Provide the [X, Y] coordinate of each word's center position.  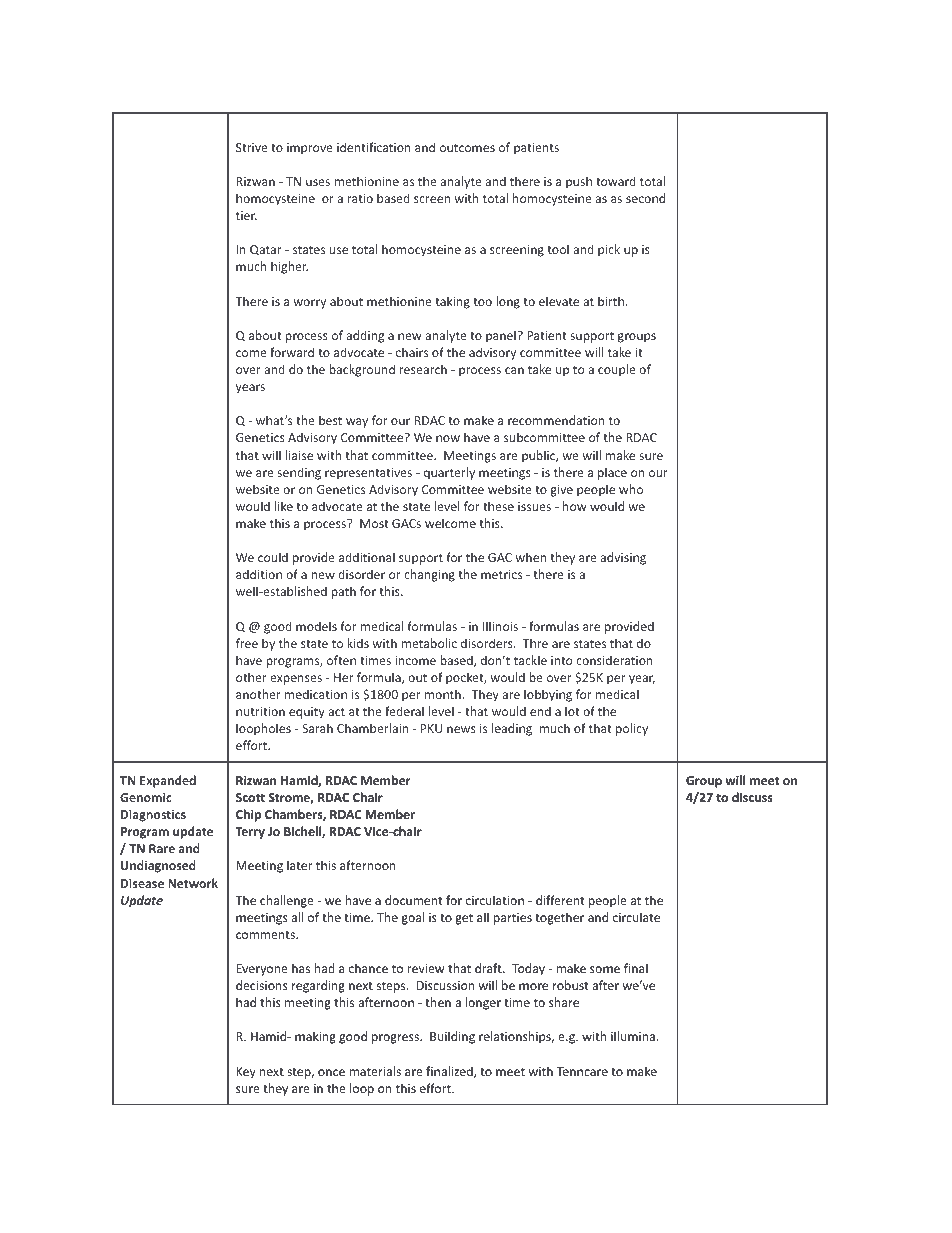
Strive [252, 147]
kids [358, 643]
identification [374, 147]
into [562, 660]
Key [246, 1073]
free [247, 643]
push [579, 182]
